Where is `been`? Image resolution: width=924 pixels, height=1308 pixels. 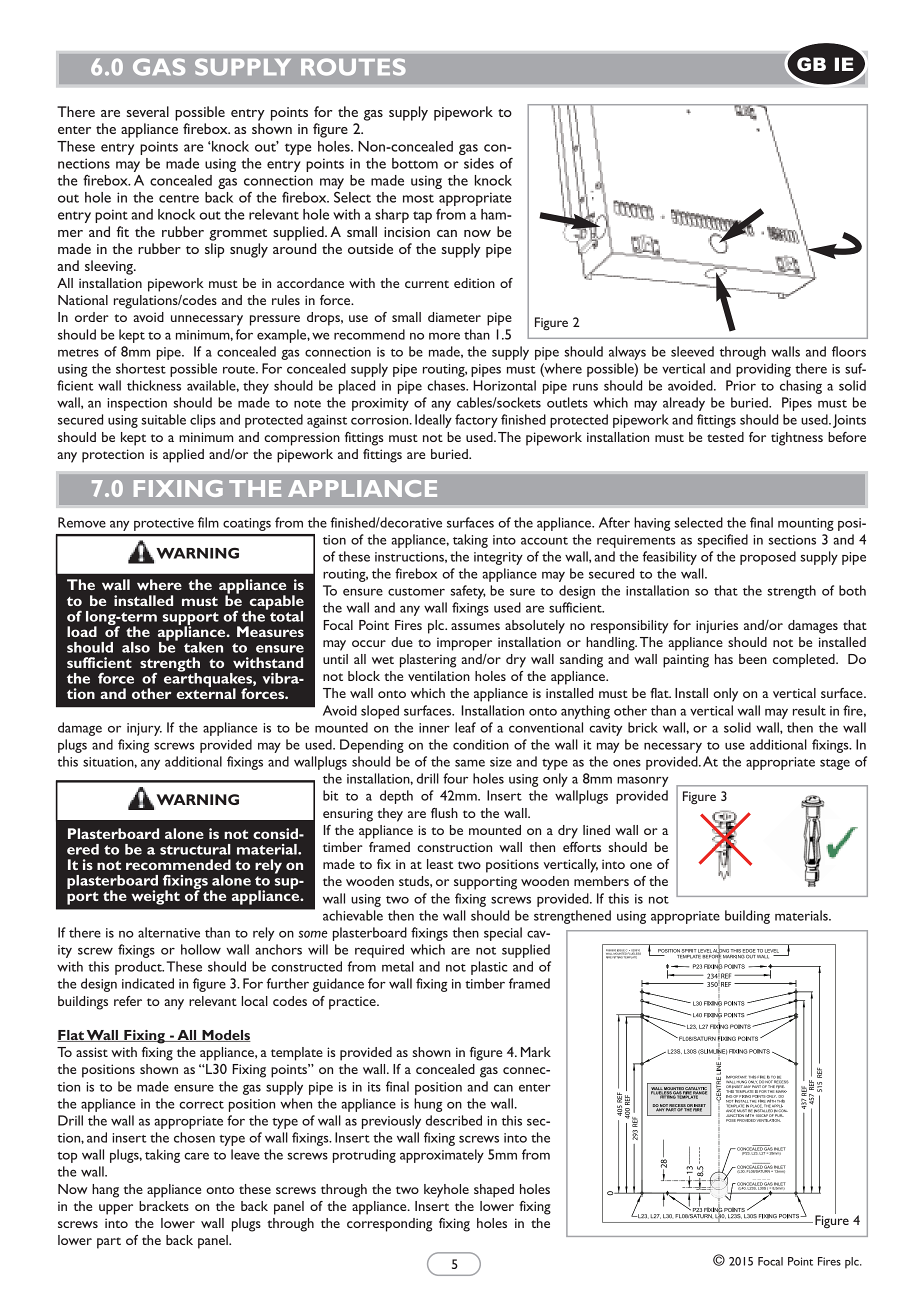 been is located at coordinates (753, 659).
